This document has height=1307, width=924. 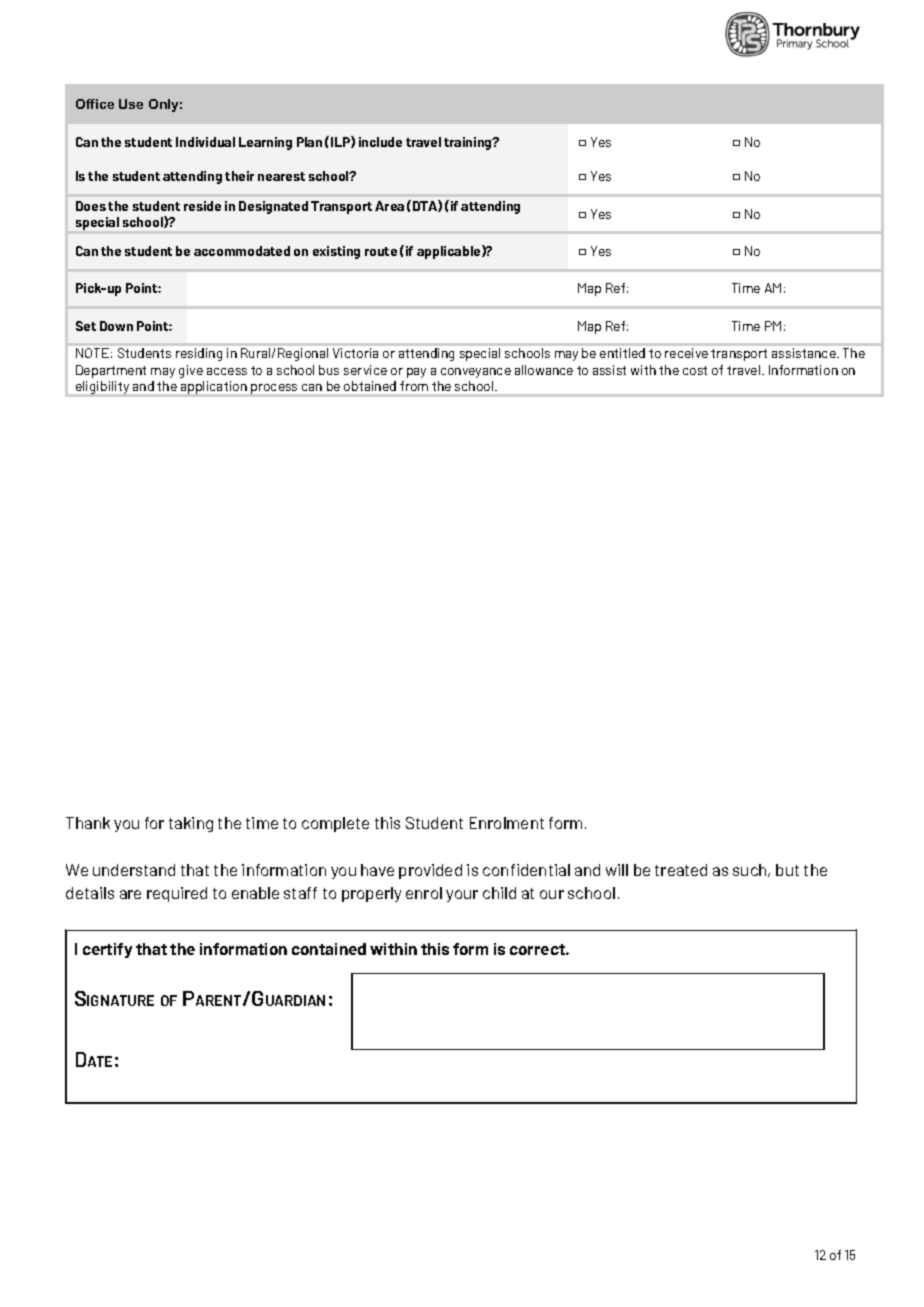 What do you see at coordinates (205, 142) in the document?
I see `Individual` at bounding box center [205, 142].
